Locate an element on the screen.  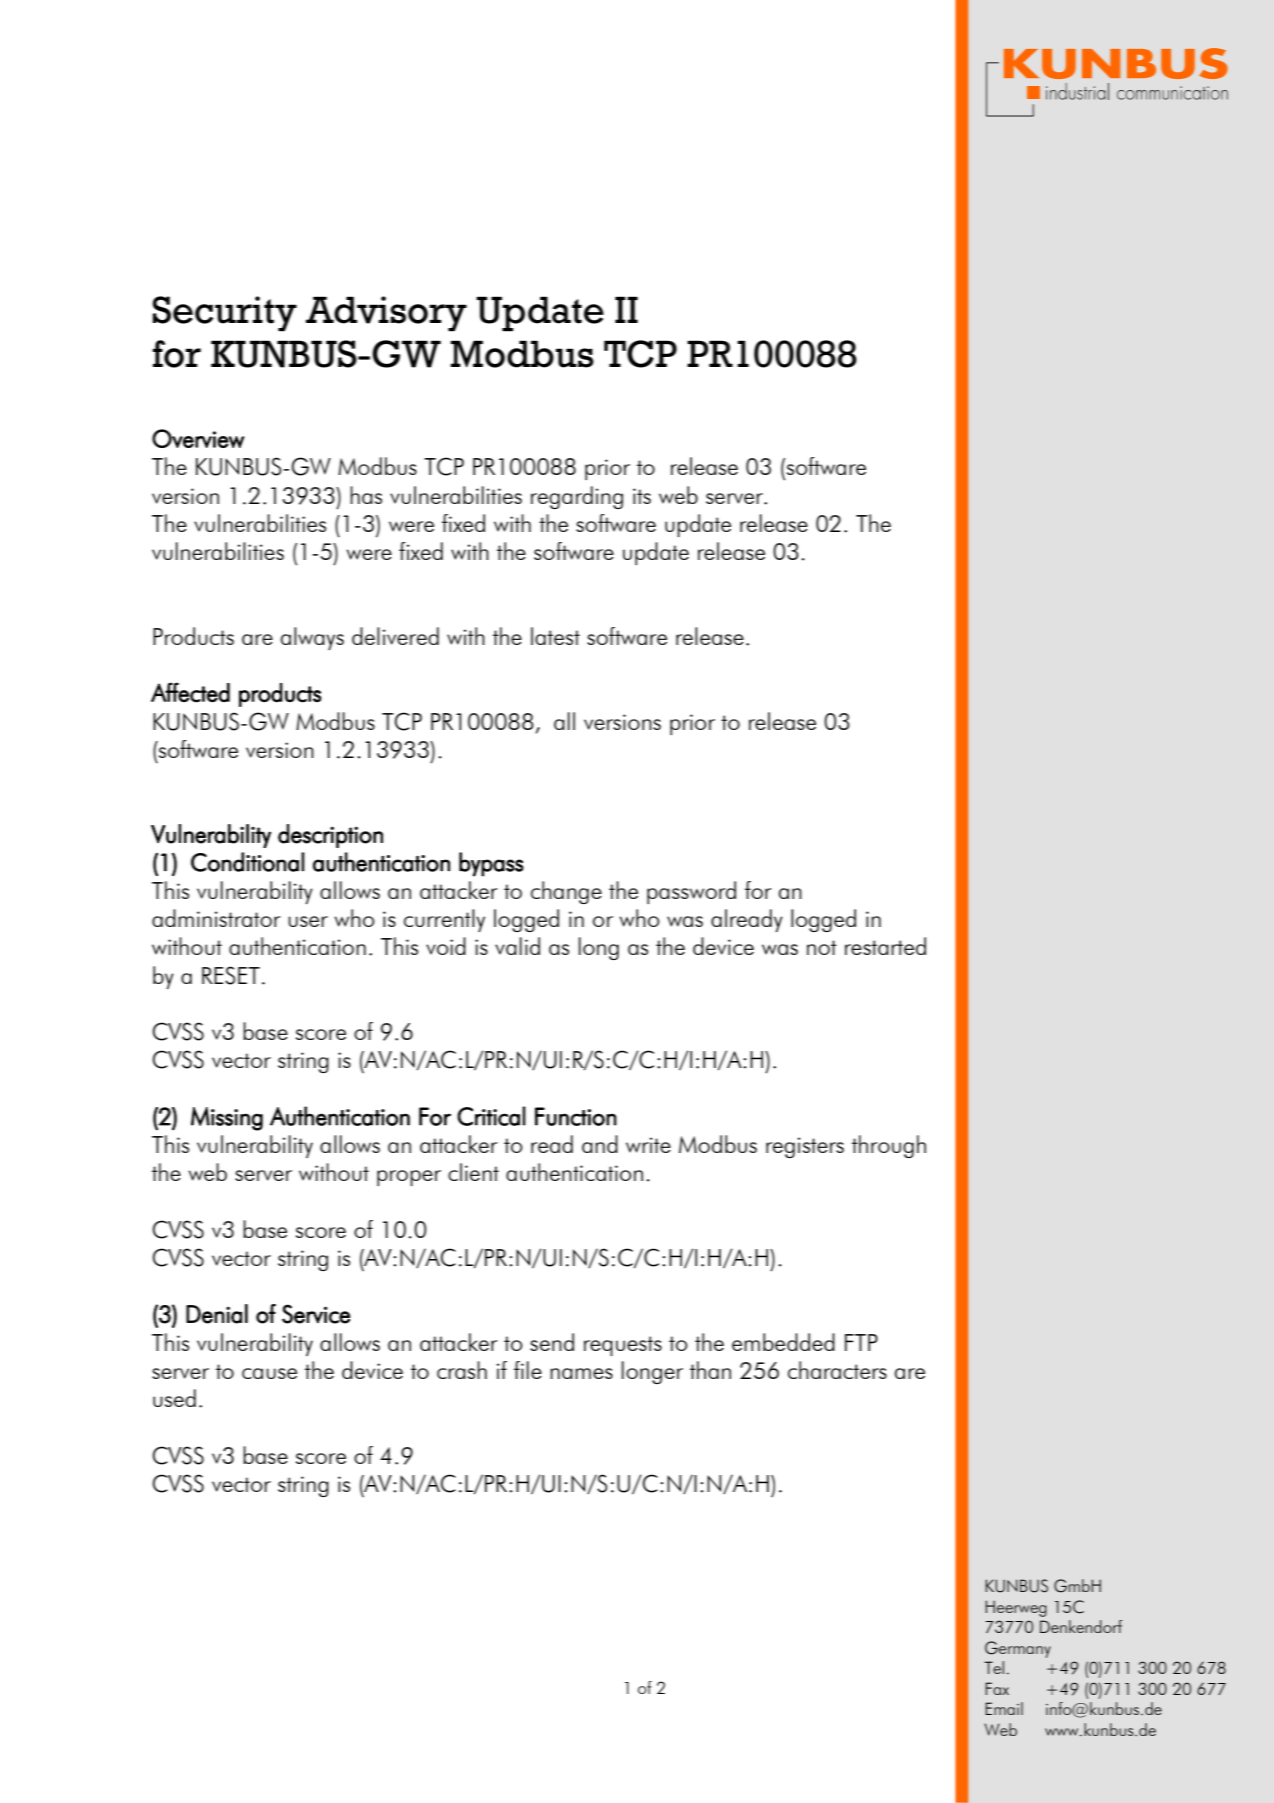
and is located at coordinates (600, 1144).
